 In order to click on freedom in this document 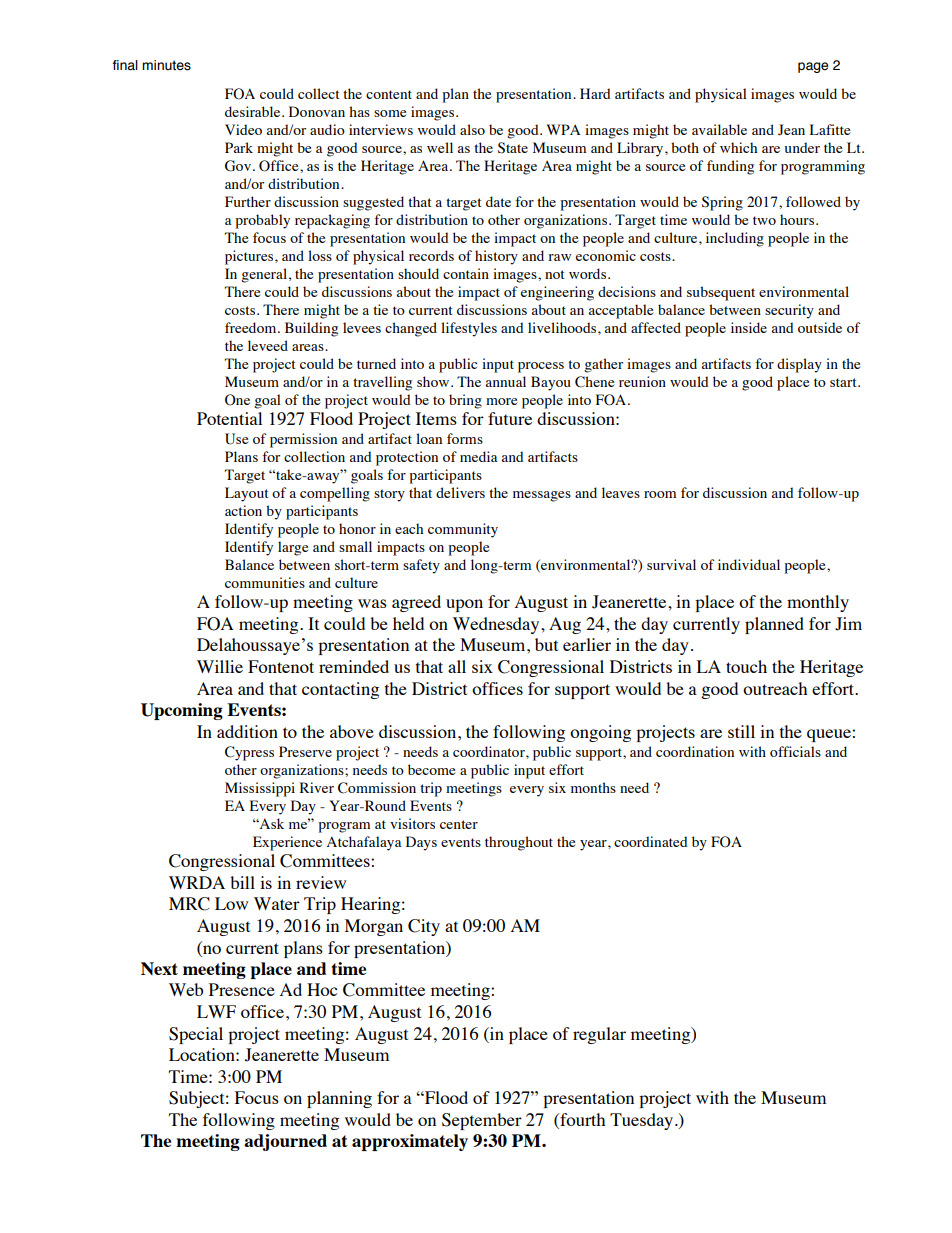, I will do `click(252, 327)`.
